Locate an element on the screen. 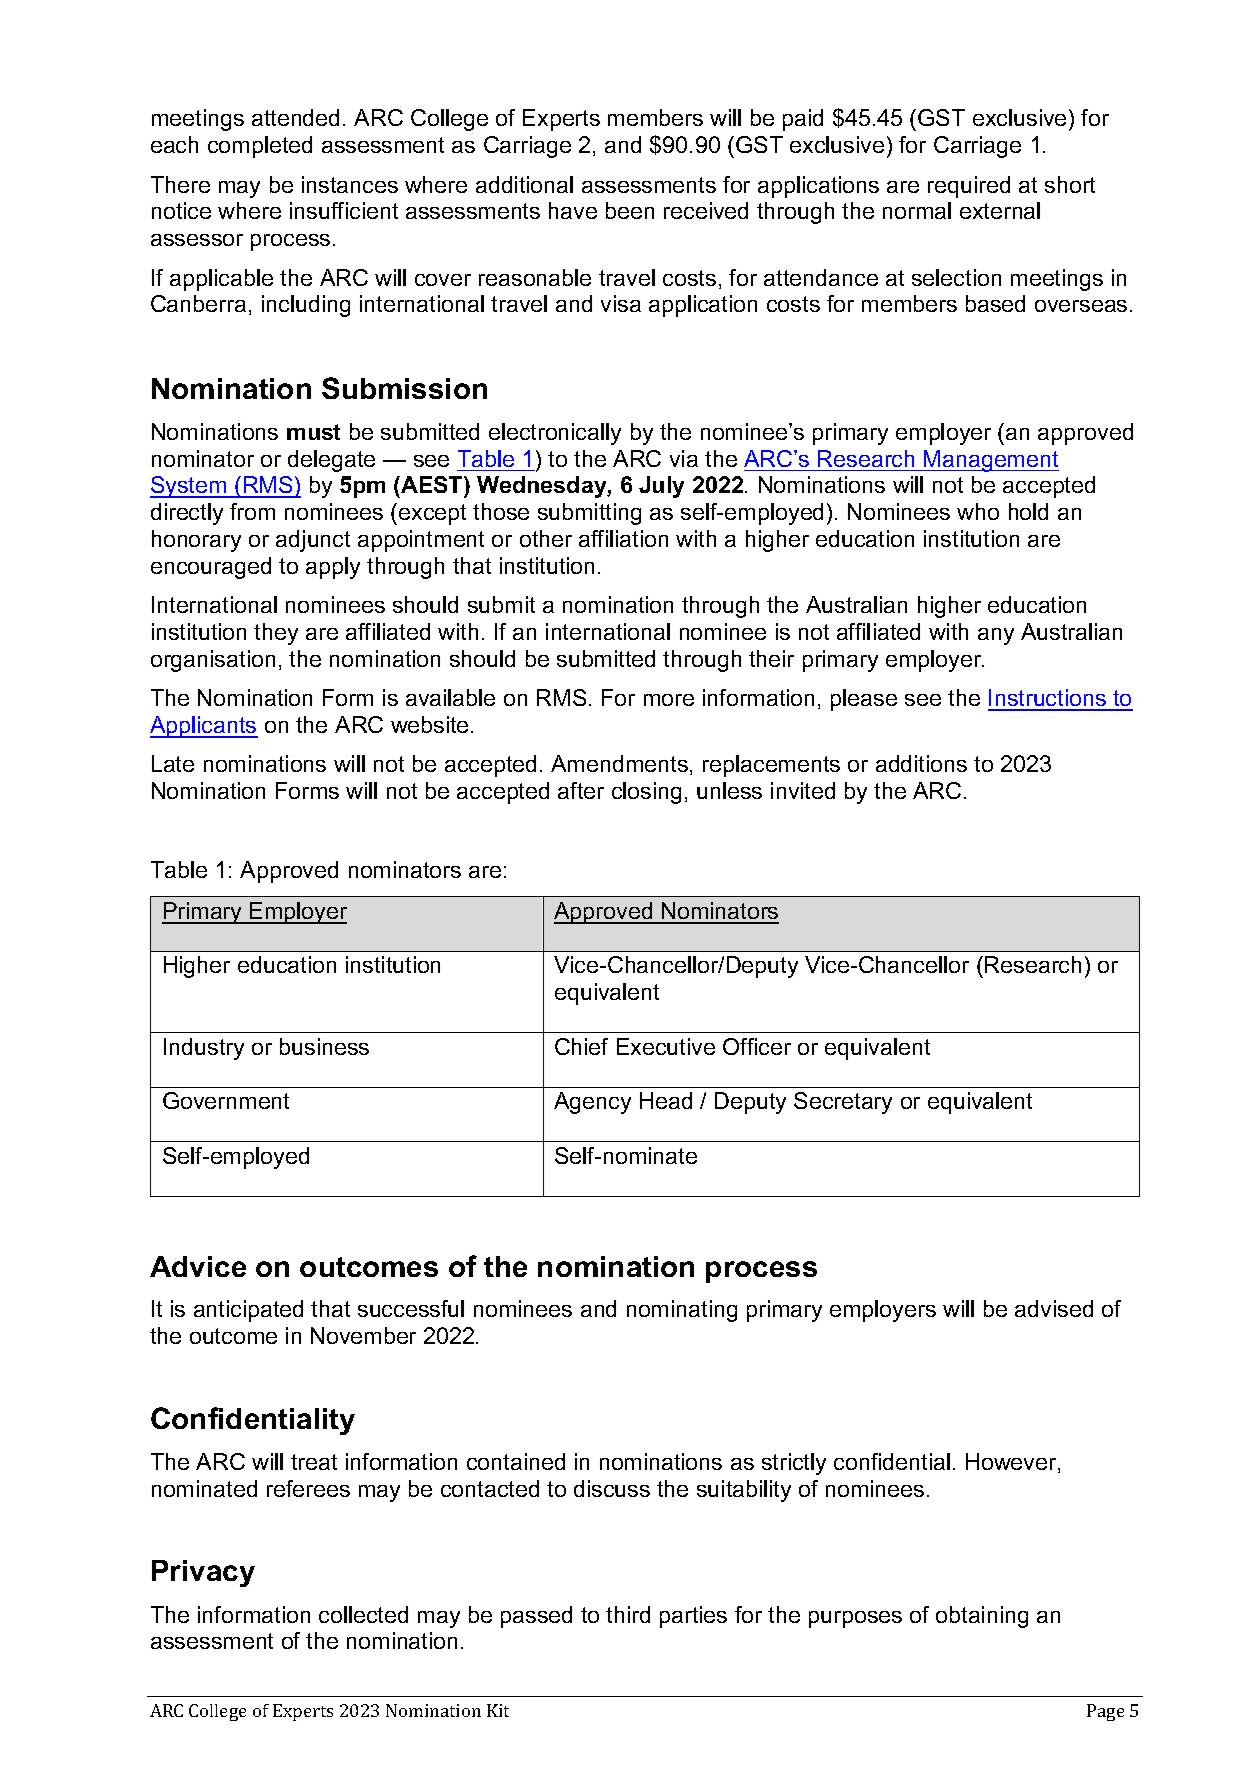  additions is located at coordinates (921, 763).
